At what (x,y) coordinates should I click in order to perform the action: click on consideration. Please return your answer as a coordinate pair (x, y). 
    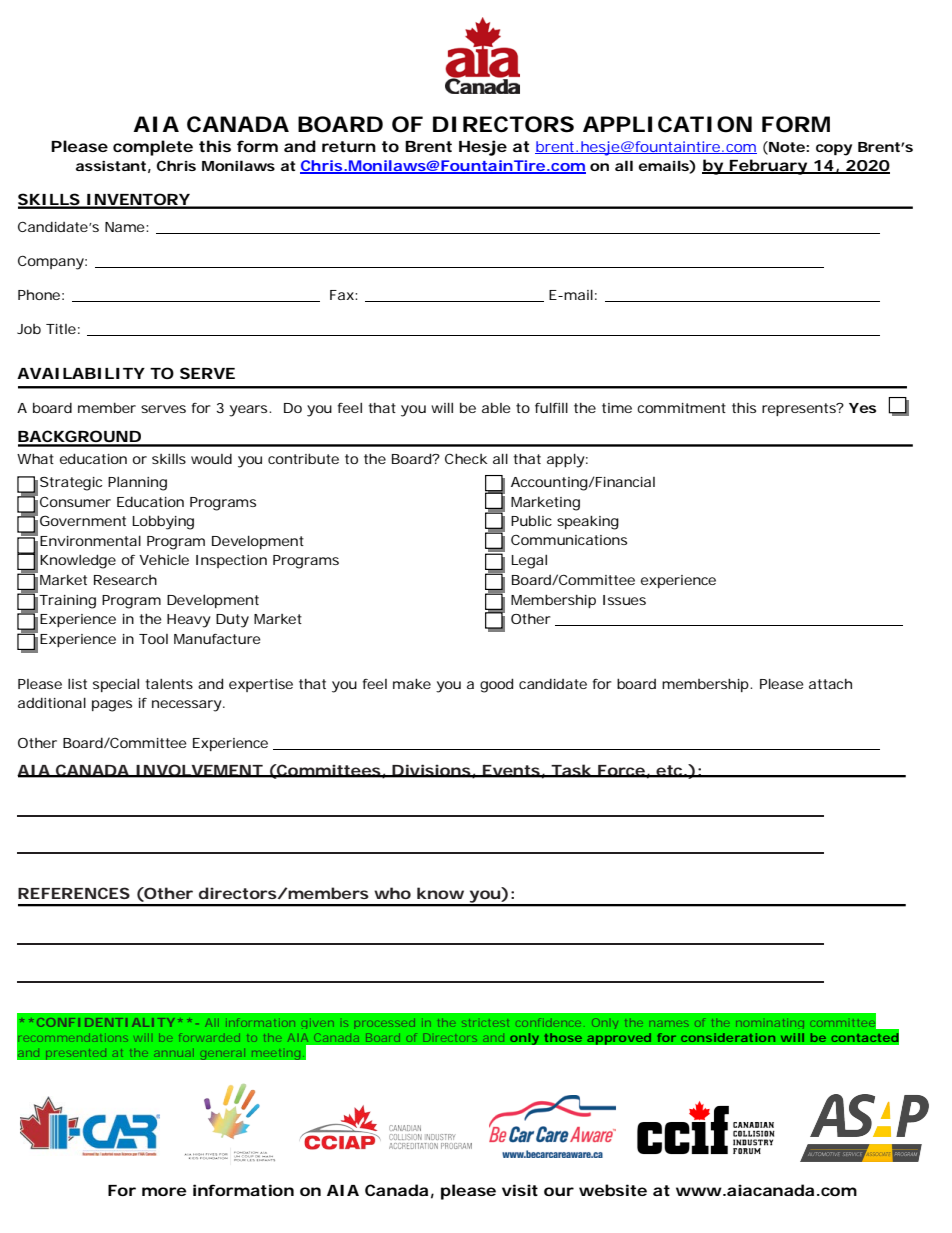
    Looking at the image, I should click on (728, 1037).
